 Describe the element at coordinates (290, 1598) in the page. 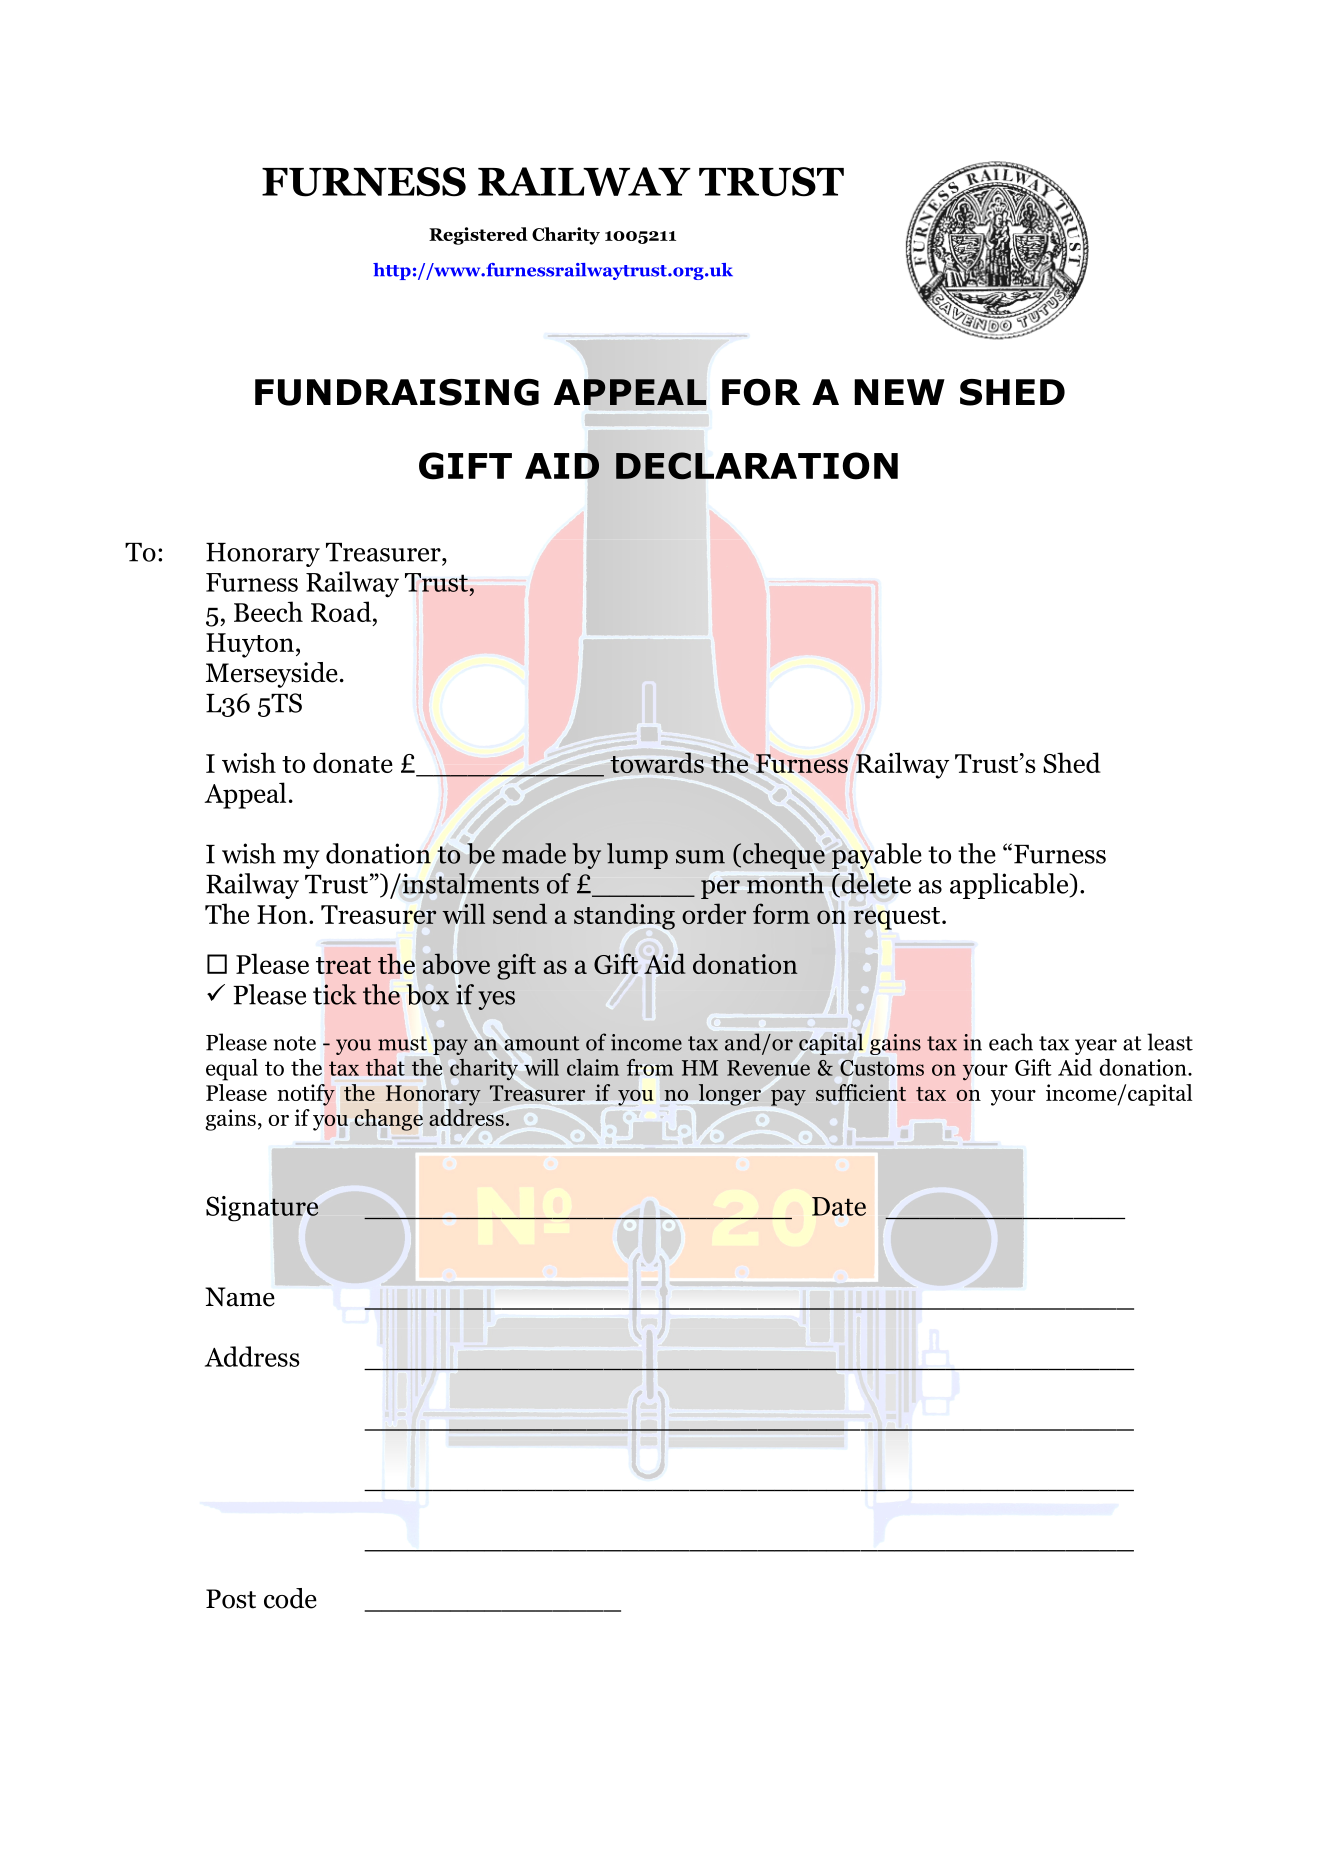

I see `code` at that location.
